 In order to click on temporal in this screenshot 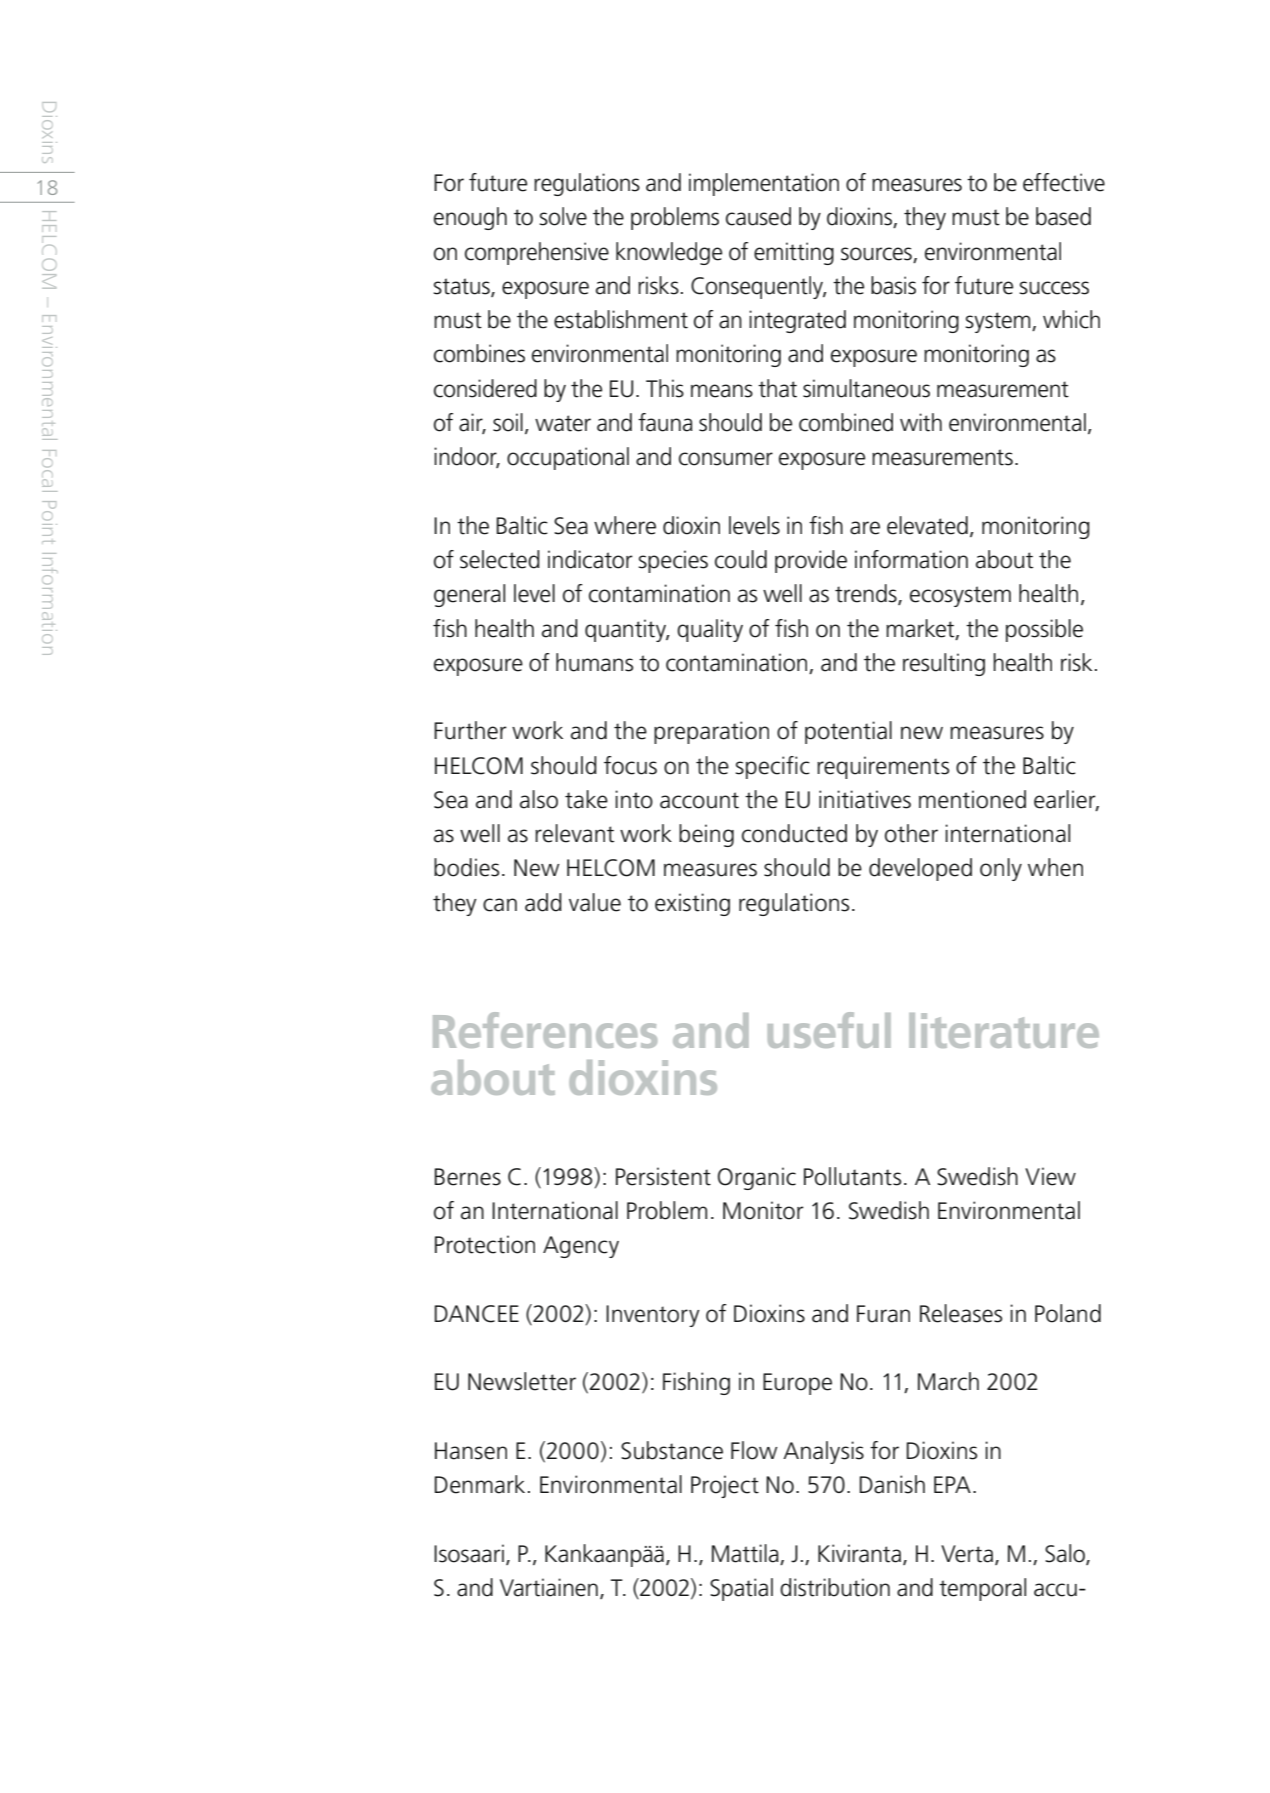, I will do `click(982, 1589)`.
